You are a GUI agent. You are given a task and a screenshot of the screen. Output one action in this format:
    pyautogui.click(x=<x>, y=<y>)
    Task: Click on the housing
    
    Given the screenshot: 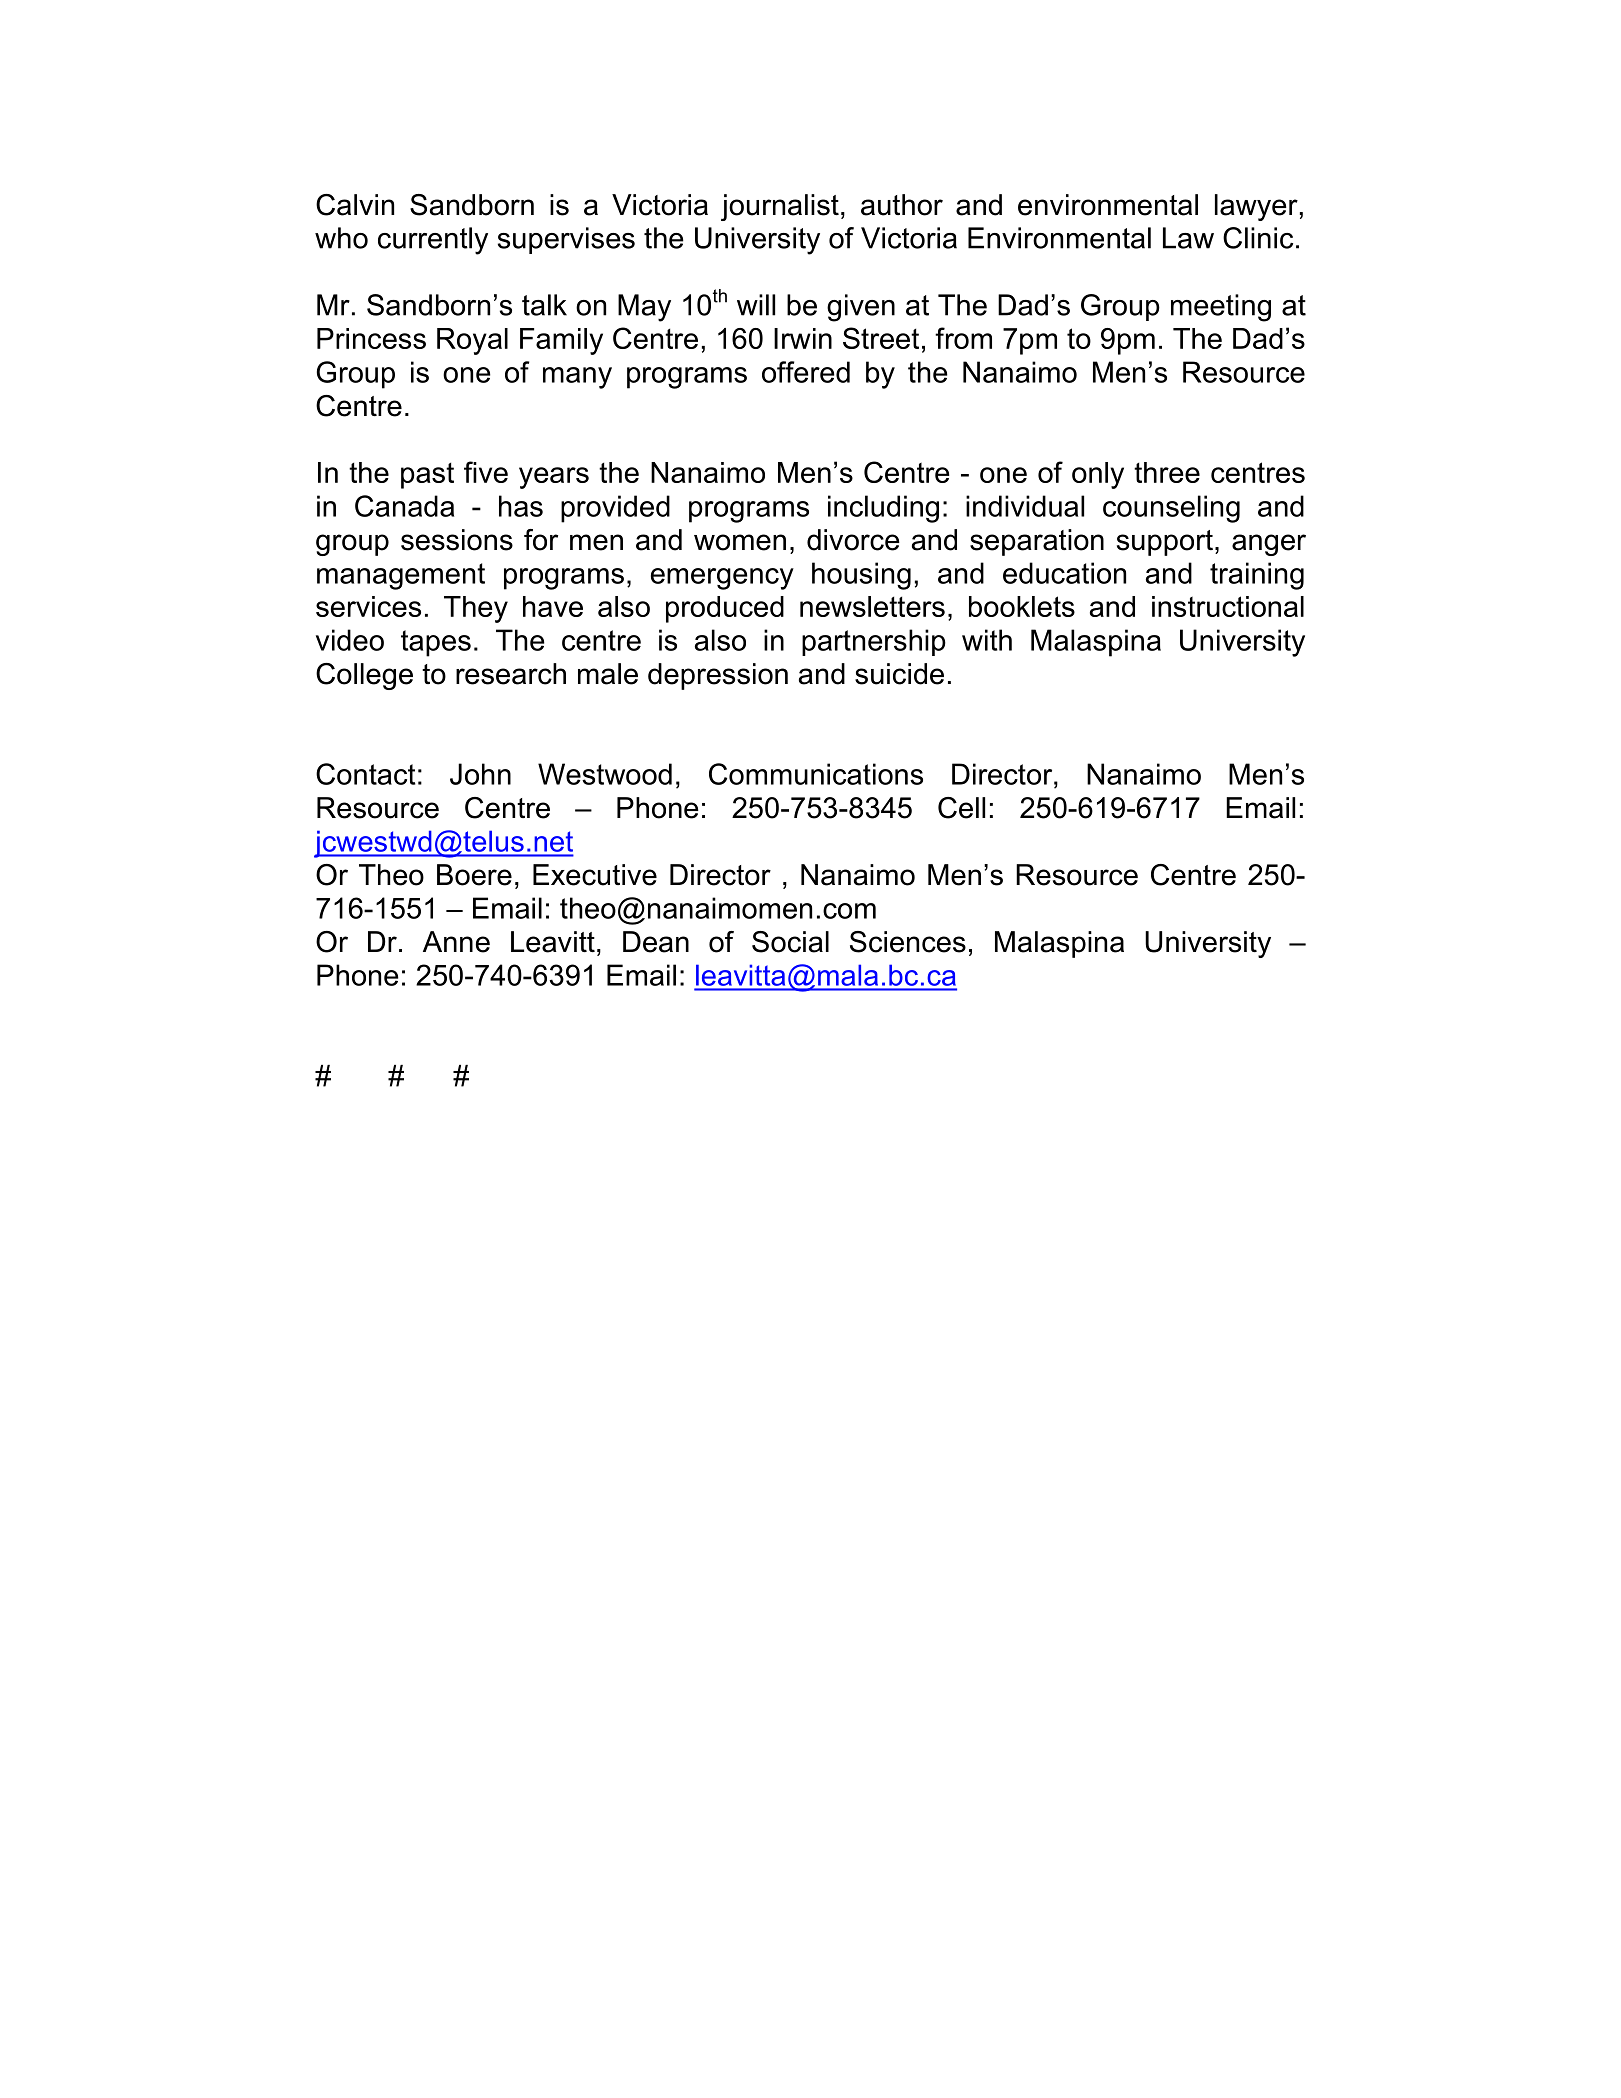 What is the action you would take?
    pyautogui.click(x=861, y=576)
